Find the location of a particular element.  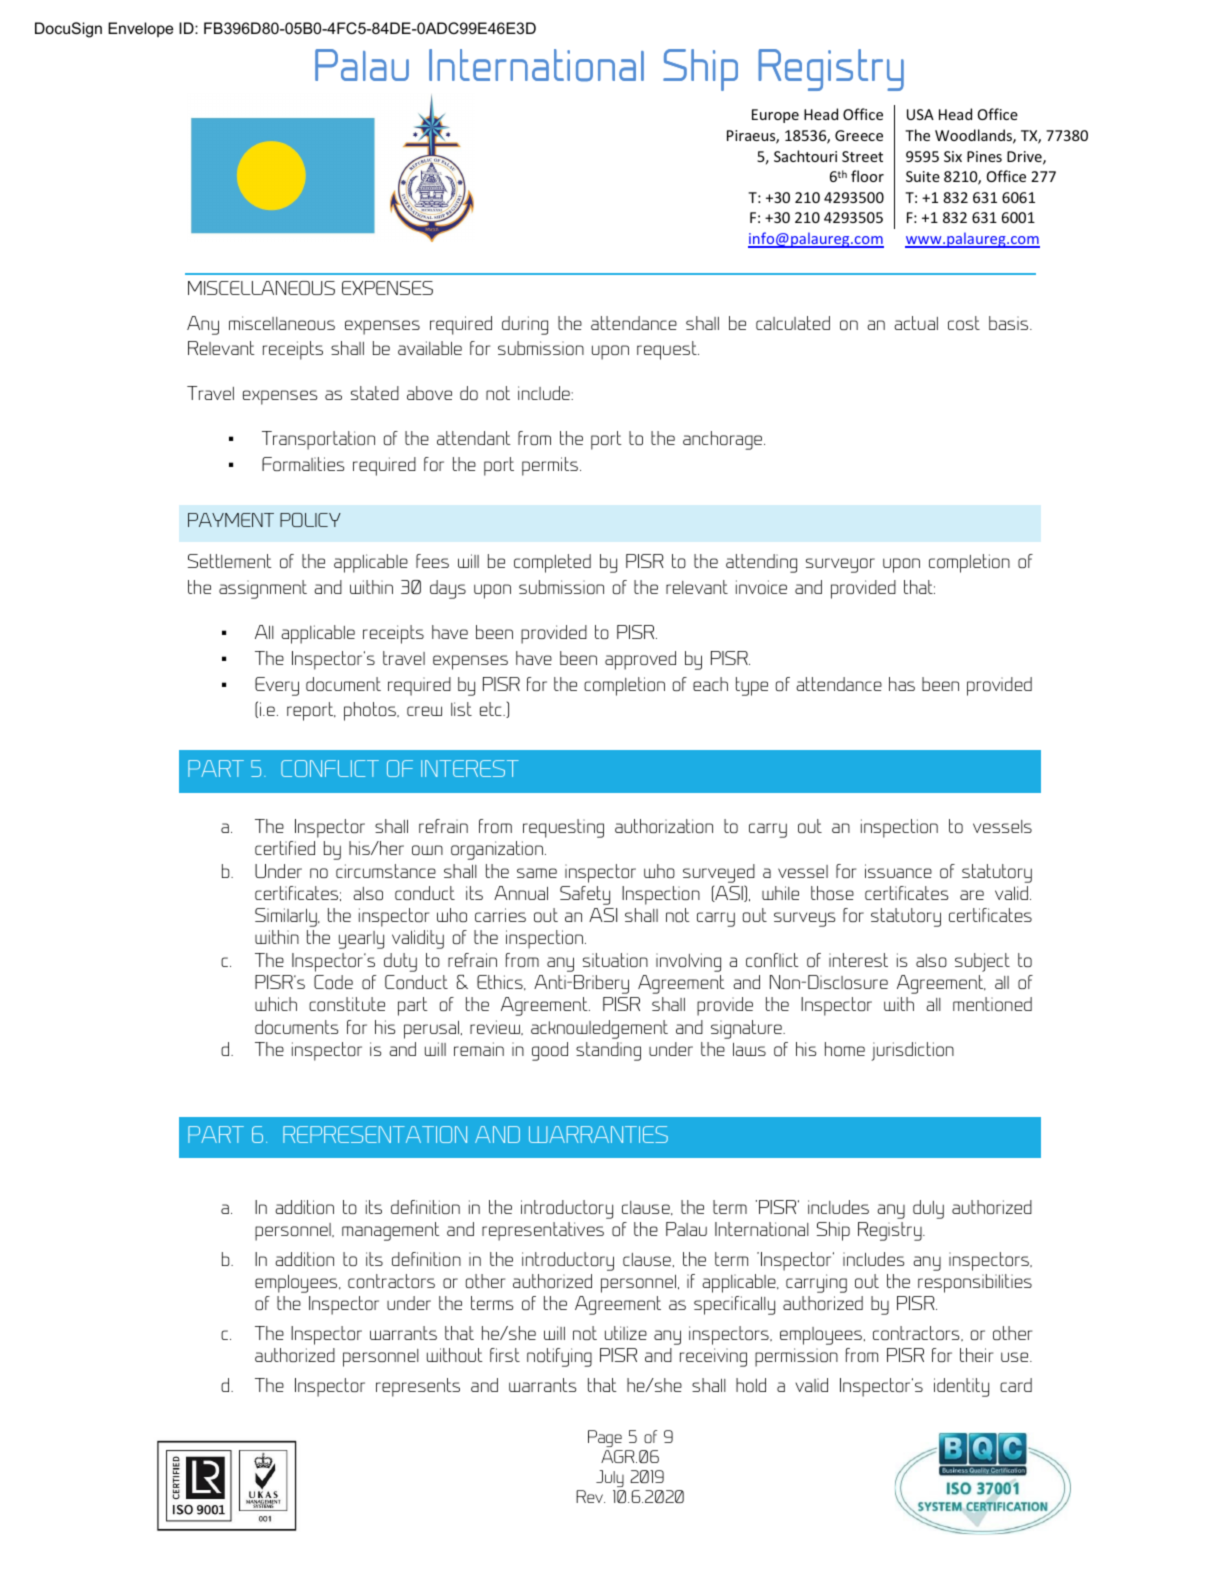

available is located at coordinates (430, 348).
